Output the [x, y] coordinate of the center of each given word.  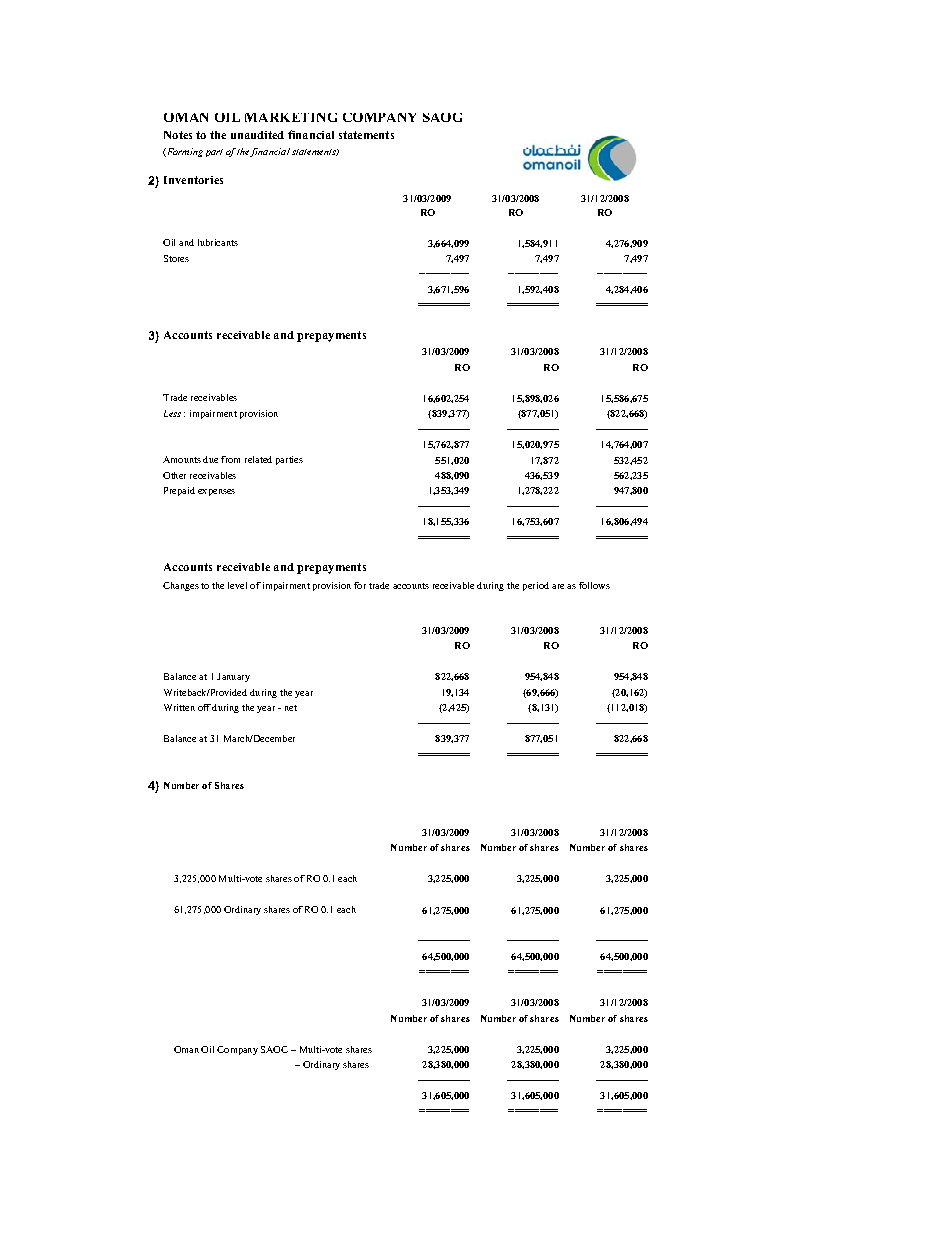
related [258, 459]
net [291, 708]
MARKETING [291, 117]
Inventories [193, 180]
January [233, 677]
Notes [178, 135]
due [210, 459]
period [536, 586]
